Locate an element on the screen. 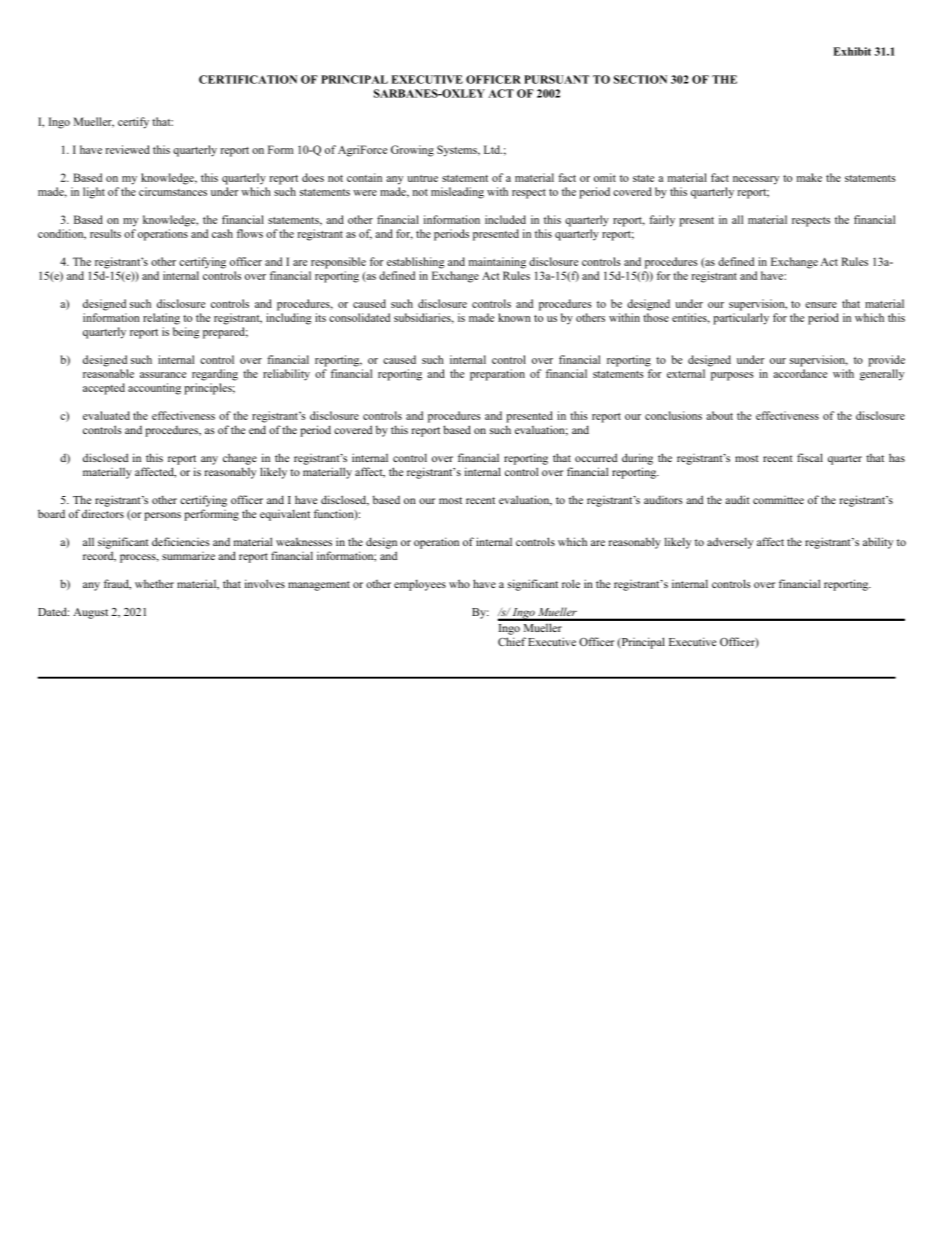  adversely is located at coordinates (730, 543).
